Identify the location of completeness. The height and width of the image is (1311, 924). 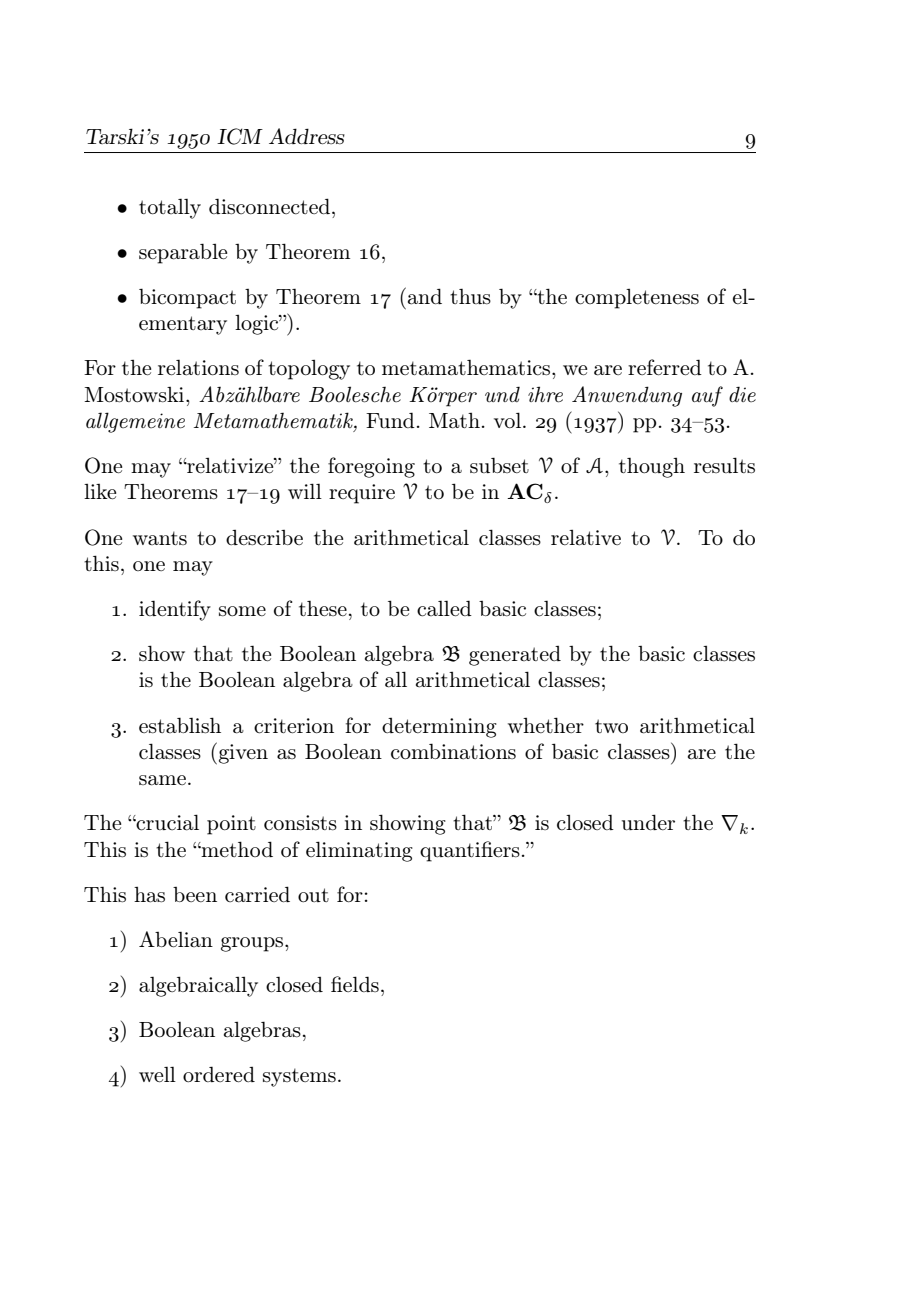
(637, 298).
